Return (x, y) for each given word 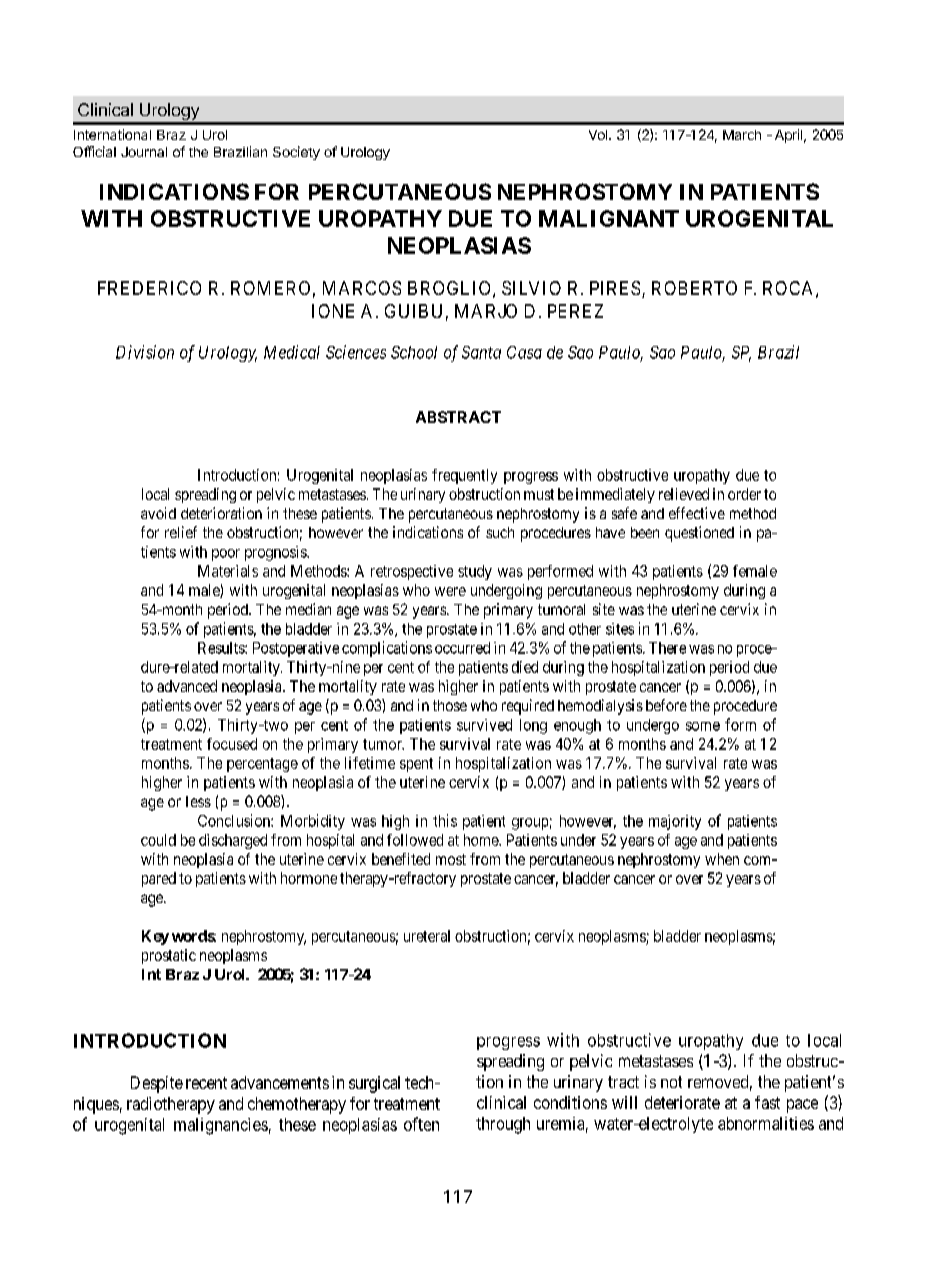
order (744, 494)
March (742, 135)
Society (296, 153)
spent (416, 765)
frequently (464, 476)
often (421, 1124)
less (198, 801)
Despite (157, 1084)
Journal (144, 152)
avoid (158, 513)
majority (675, 822)
